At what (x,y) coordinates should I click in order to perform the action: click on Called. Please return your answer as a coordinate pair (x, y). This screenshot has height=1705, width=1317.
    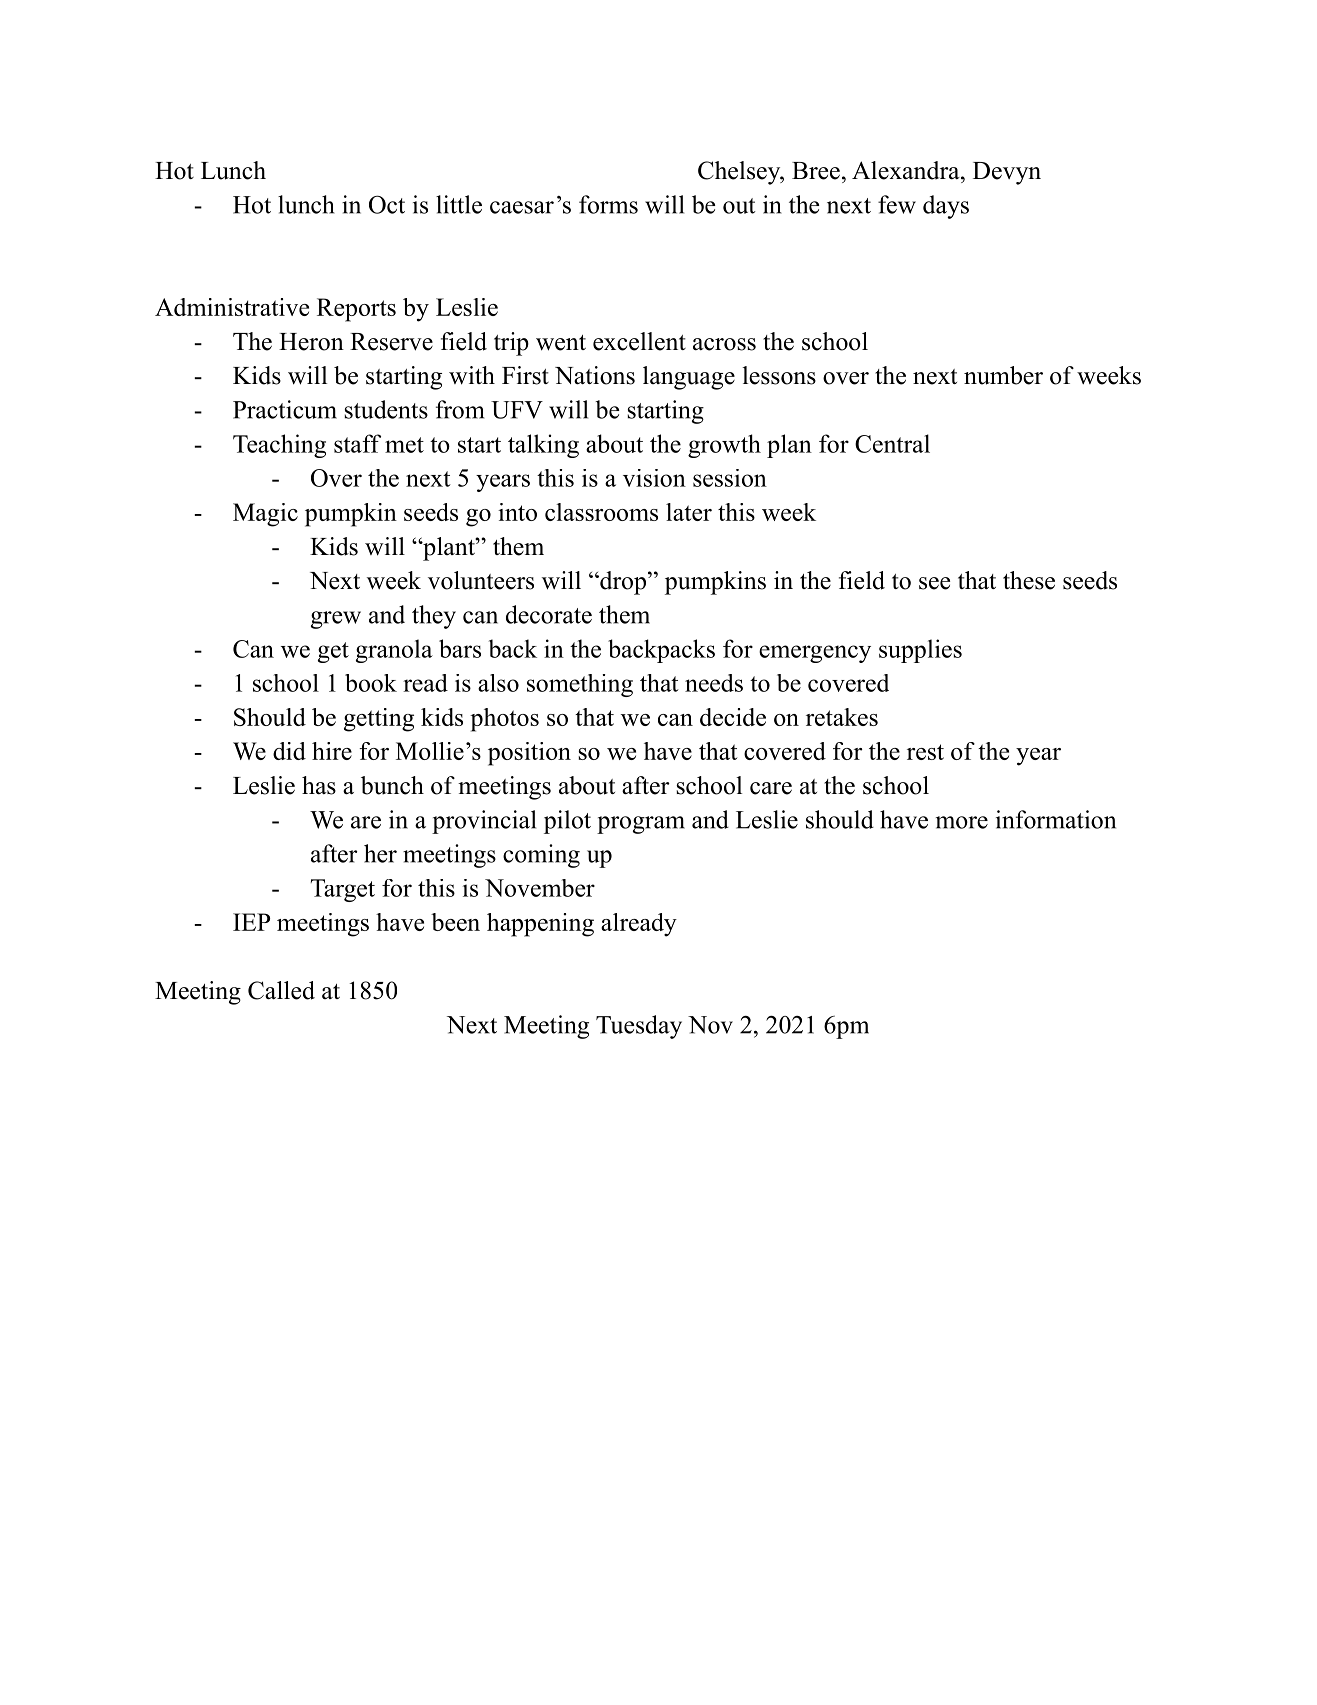
    Looking at the image, I should click on (281, 990).
